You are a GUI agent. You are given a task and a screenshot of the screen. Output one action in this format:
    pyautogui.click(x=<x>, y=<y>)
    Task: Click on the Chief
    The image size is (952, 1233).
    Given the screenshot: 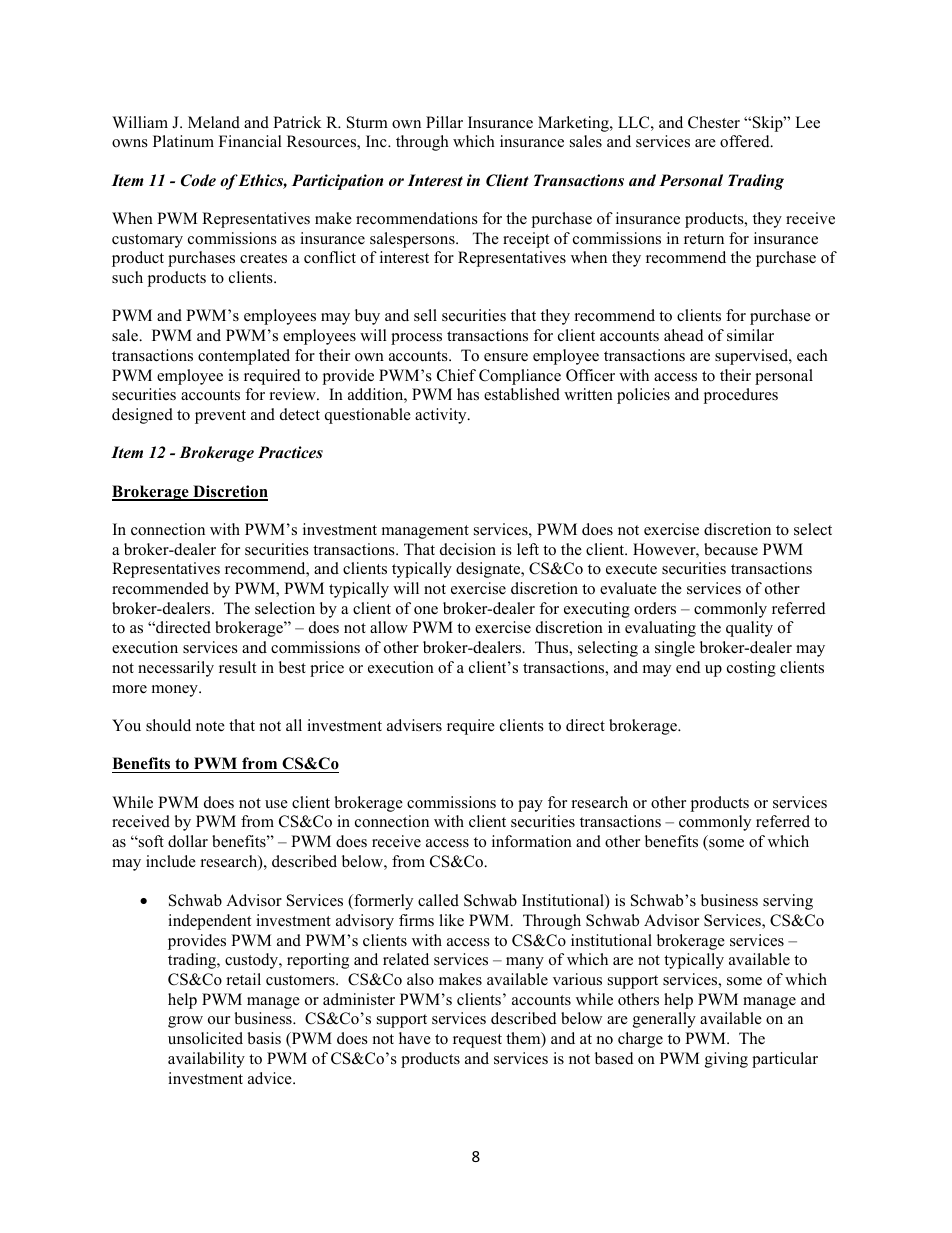 What is the action you would take?
    pyautogui.click(x=456, y=375)
